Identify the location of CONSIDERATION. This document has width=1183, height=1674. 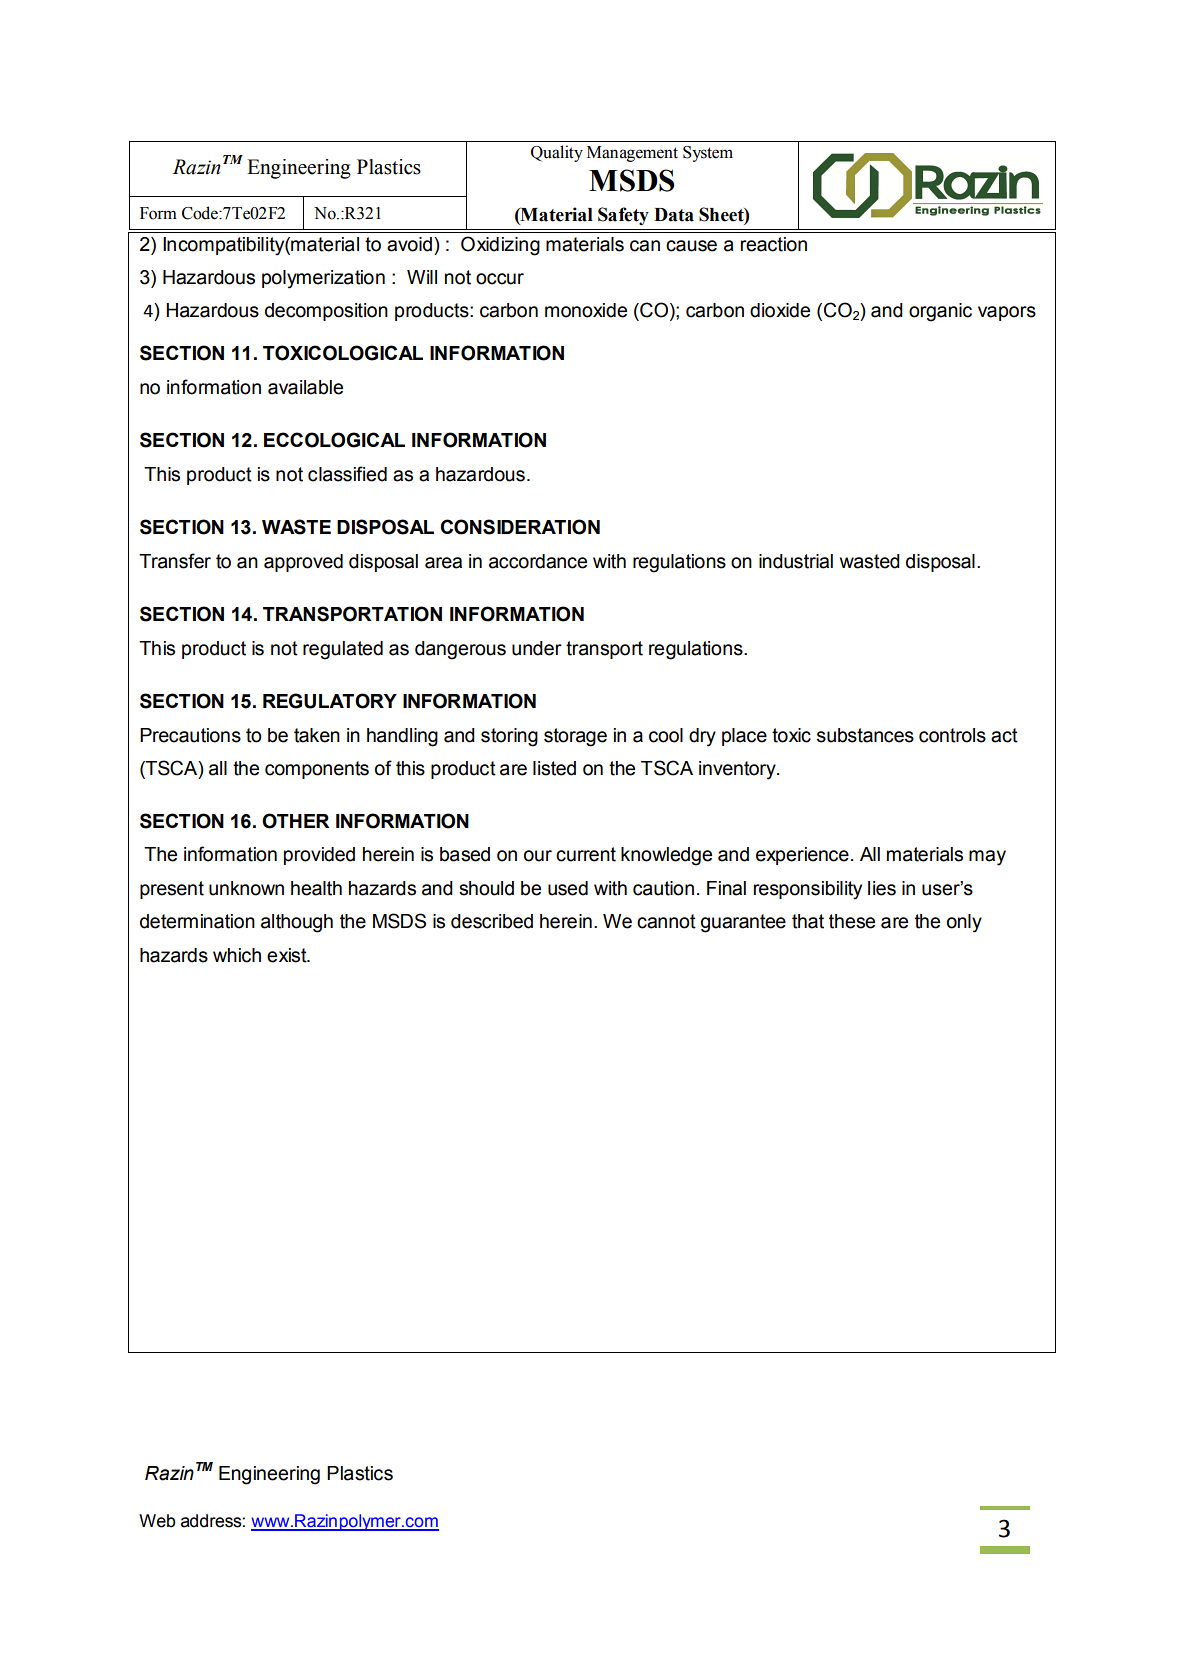
(520, 527).
